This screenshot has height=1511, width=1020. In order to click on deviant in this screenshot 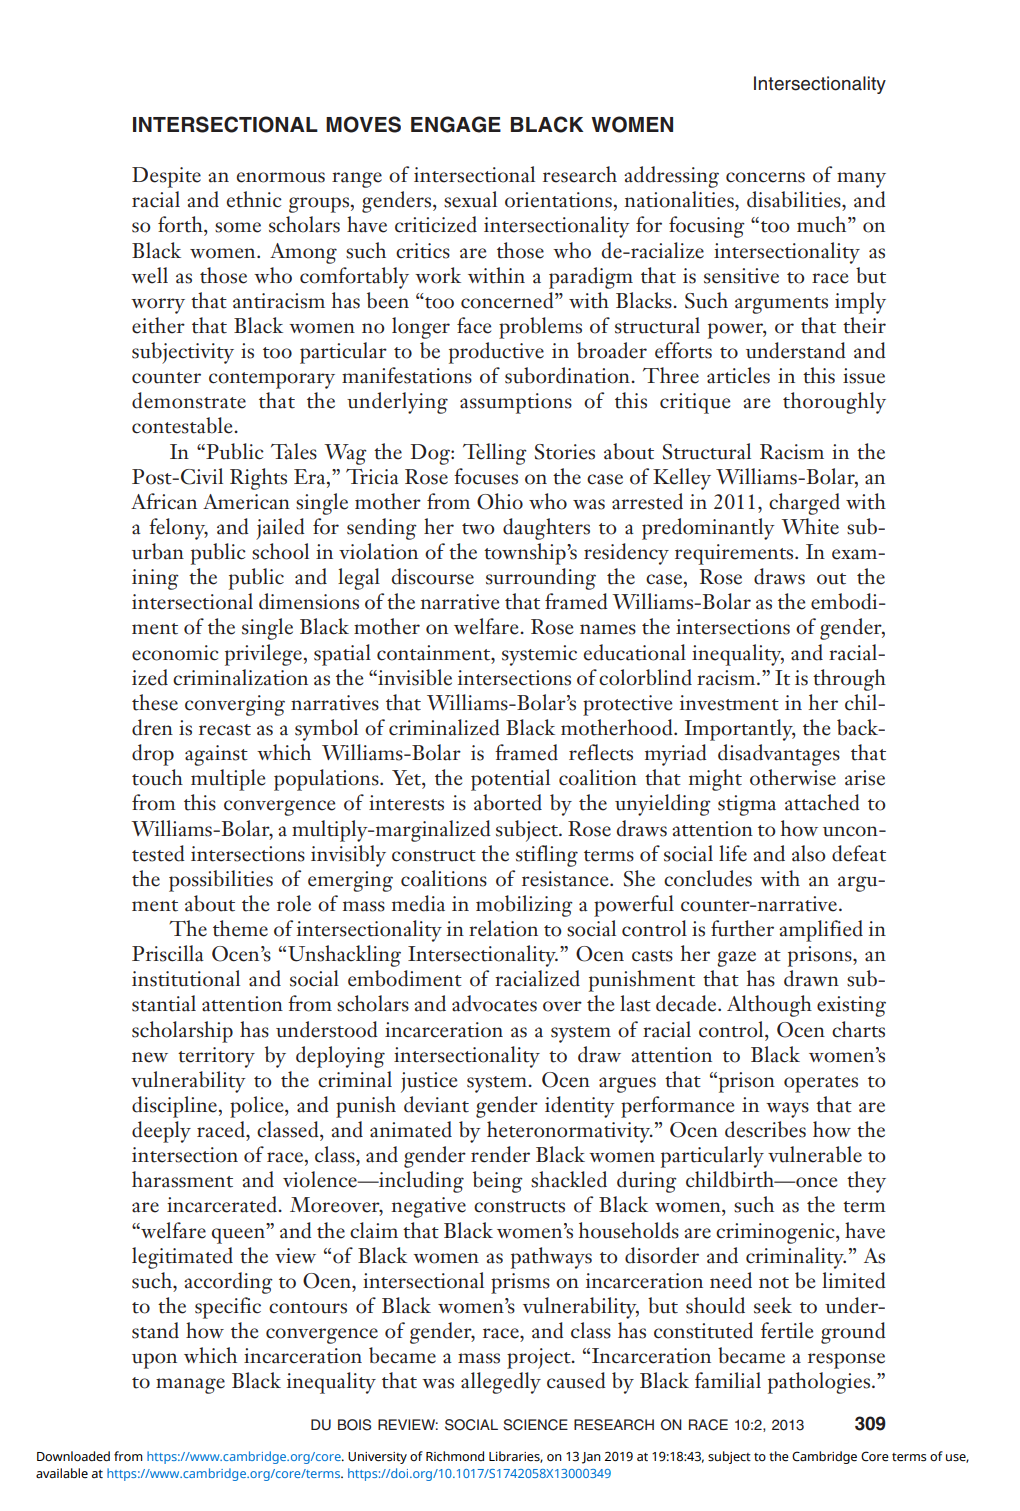, I will do `click(436, 1104)`.
